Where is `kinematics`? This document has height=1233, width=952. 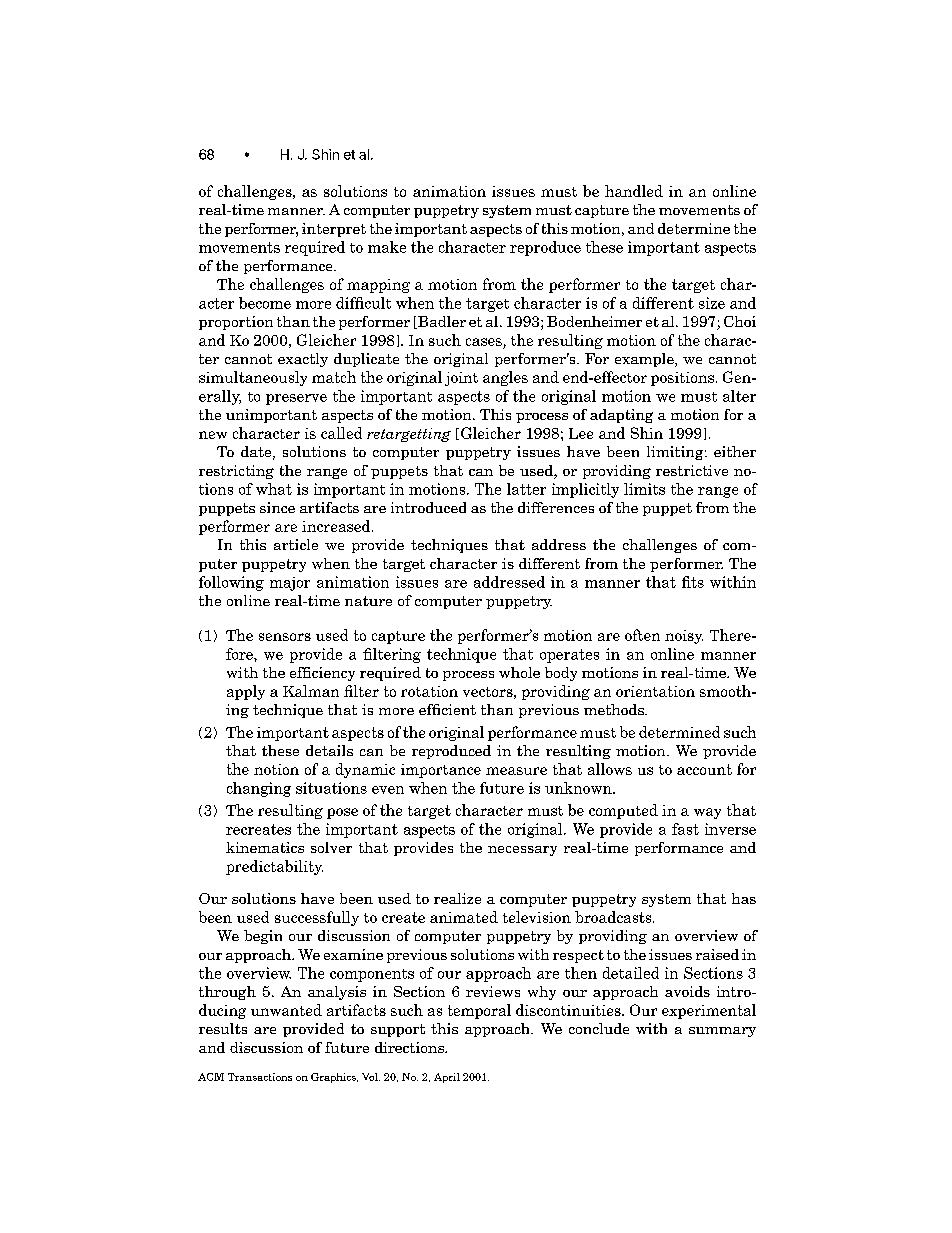 kinematics is located at coordinates (265, 847).
